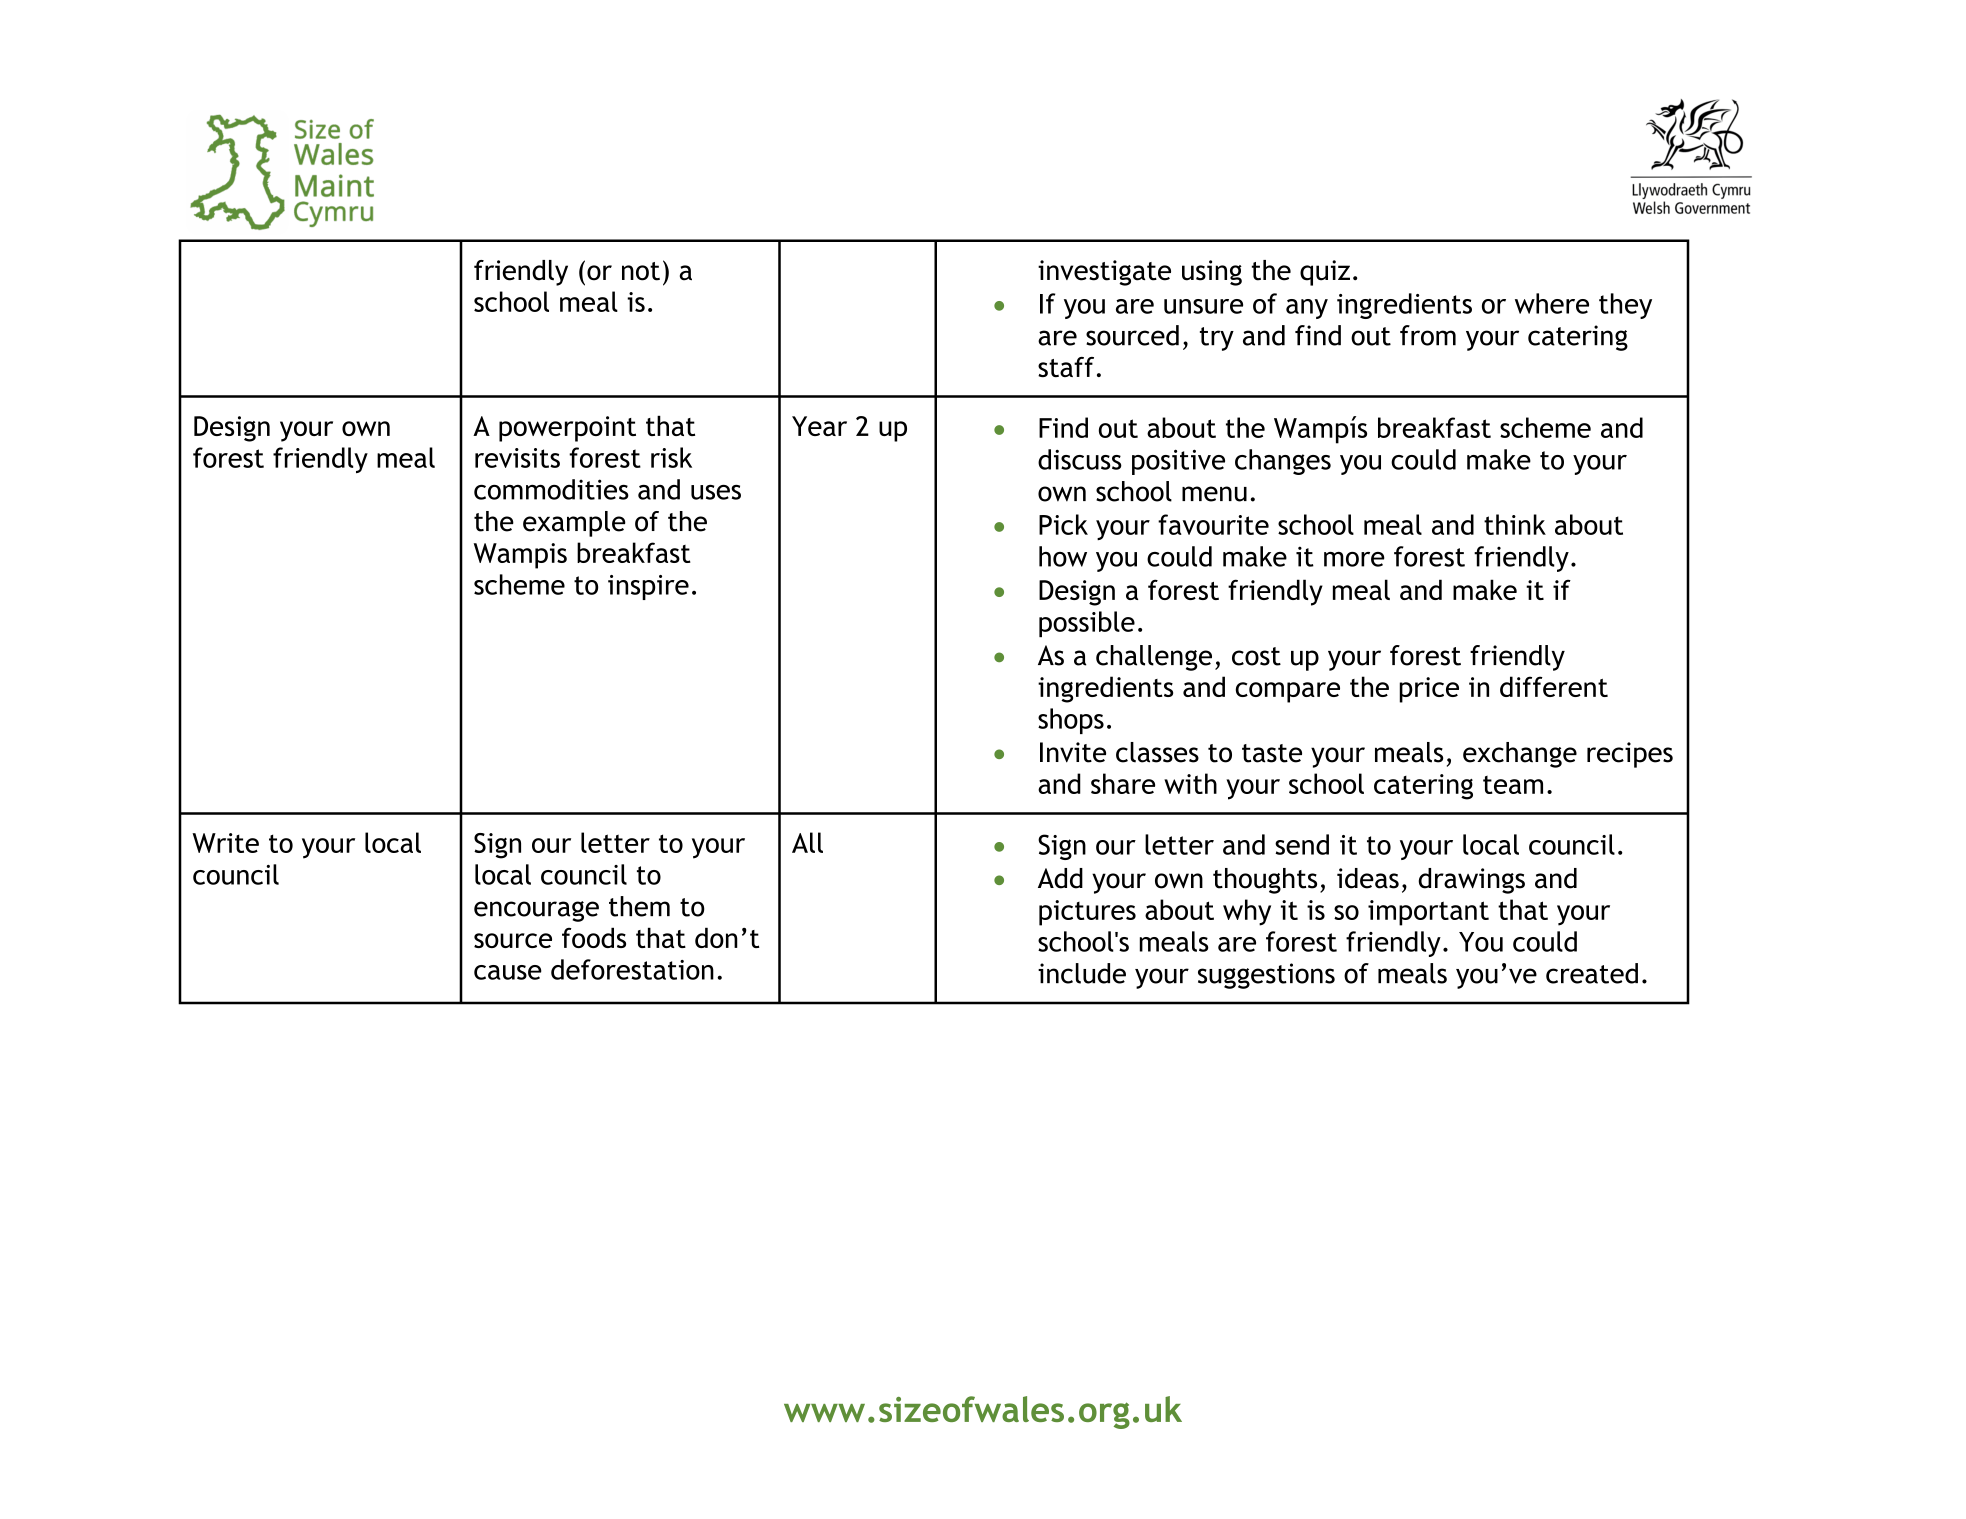 The width and height of the screenshot is (1966, 1519). What do you see at coordinates (508, 972) in the screenshot?
I see `cause` at bounding box center [508, 972].
